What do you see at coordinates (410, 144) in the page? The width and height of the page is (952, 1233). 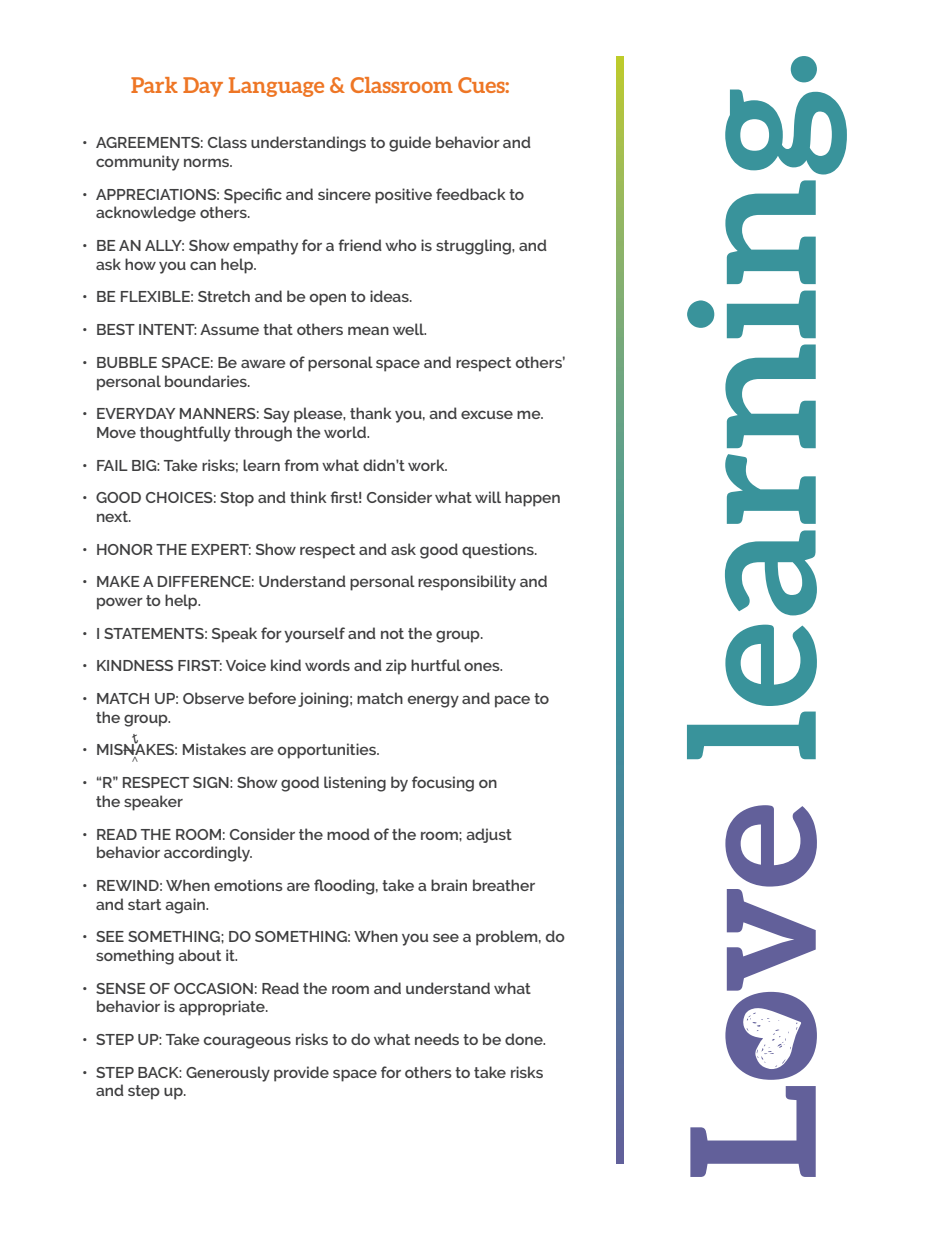 I see `guide` at bounding box center [410, 144].
